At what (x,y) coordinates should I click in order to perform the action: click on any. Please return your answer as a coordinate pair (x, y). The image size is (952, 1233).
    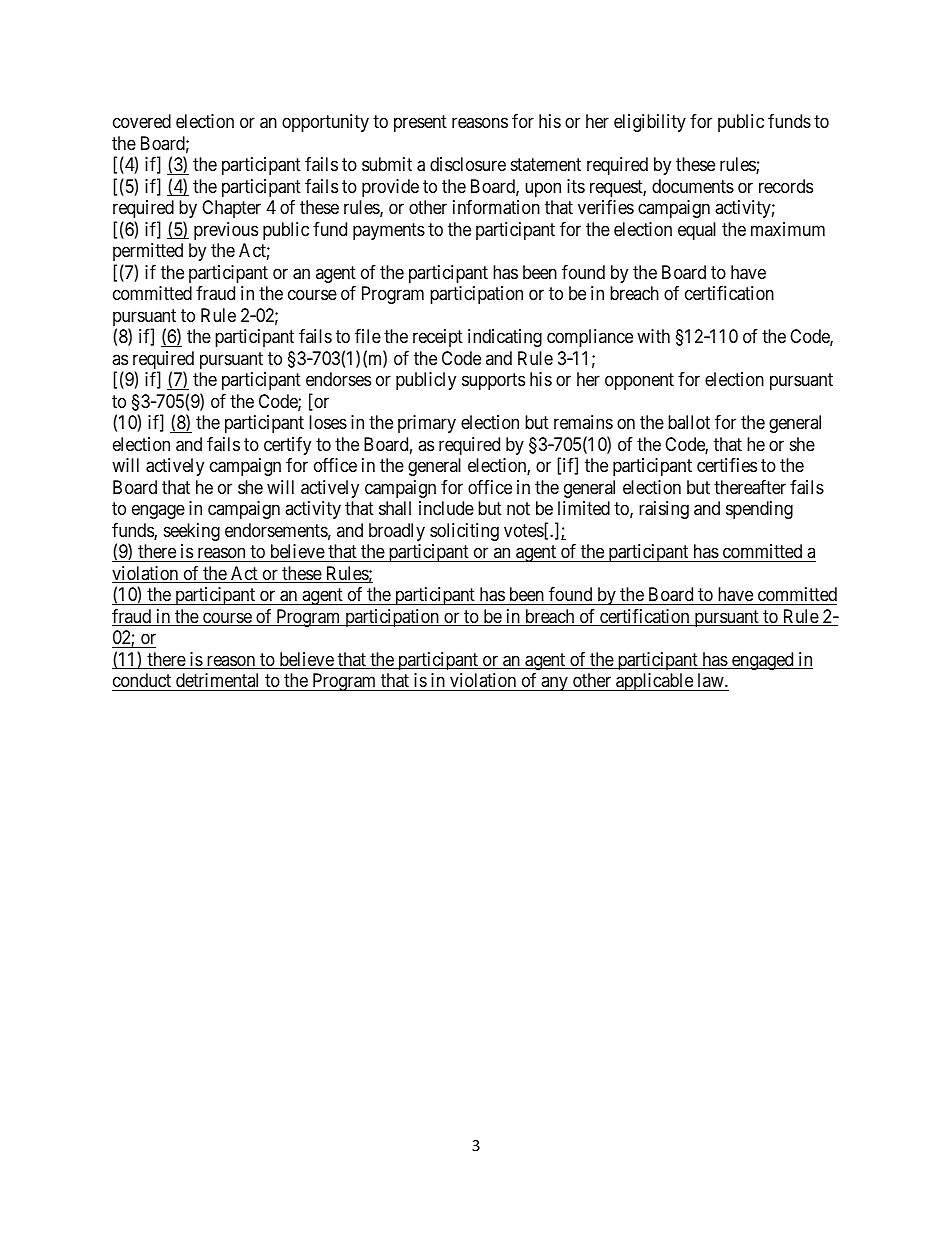
    Looking at the image, I should click on (554, 684).
